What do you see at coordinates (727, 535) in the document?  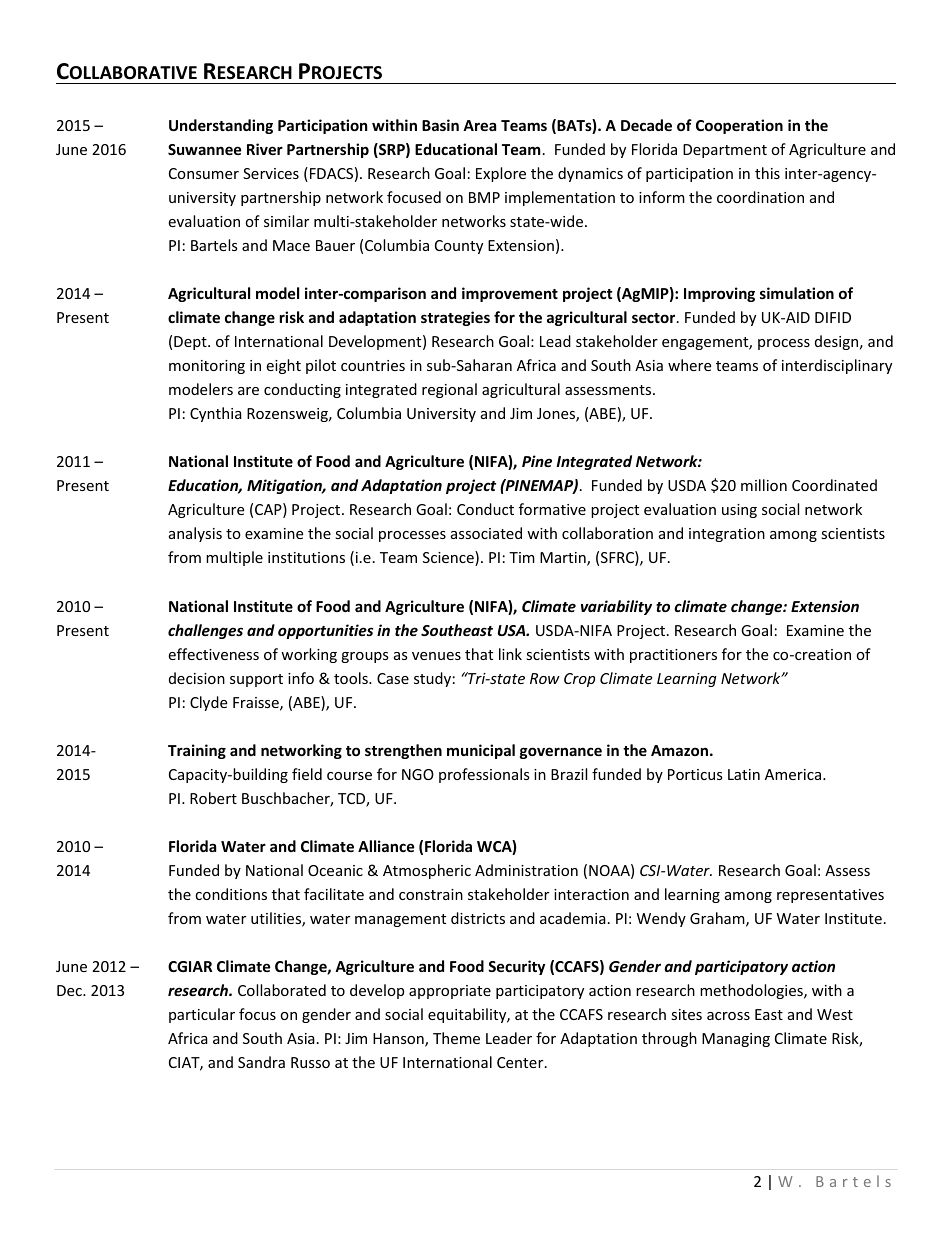 I see `integration` at bounding box center [727, 535].
